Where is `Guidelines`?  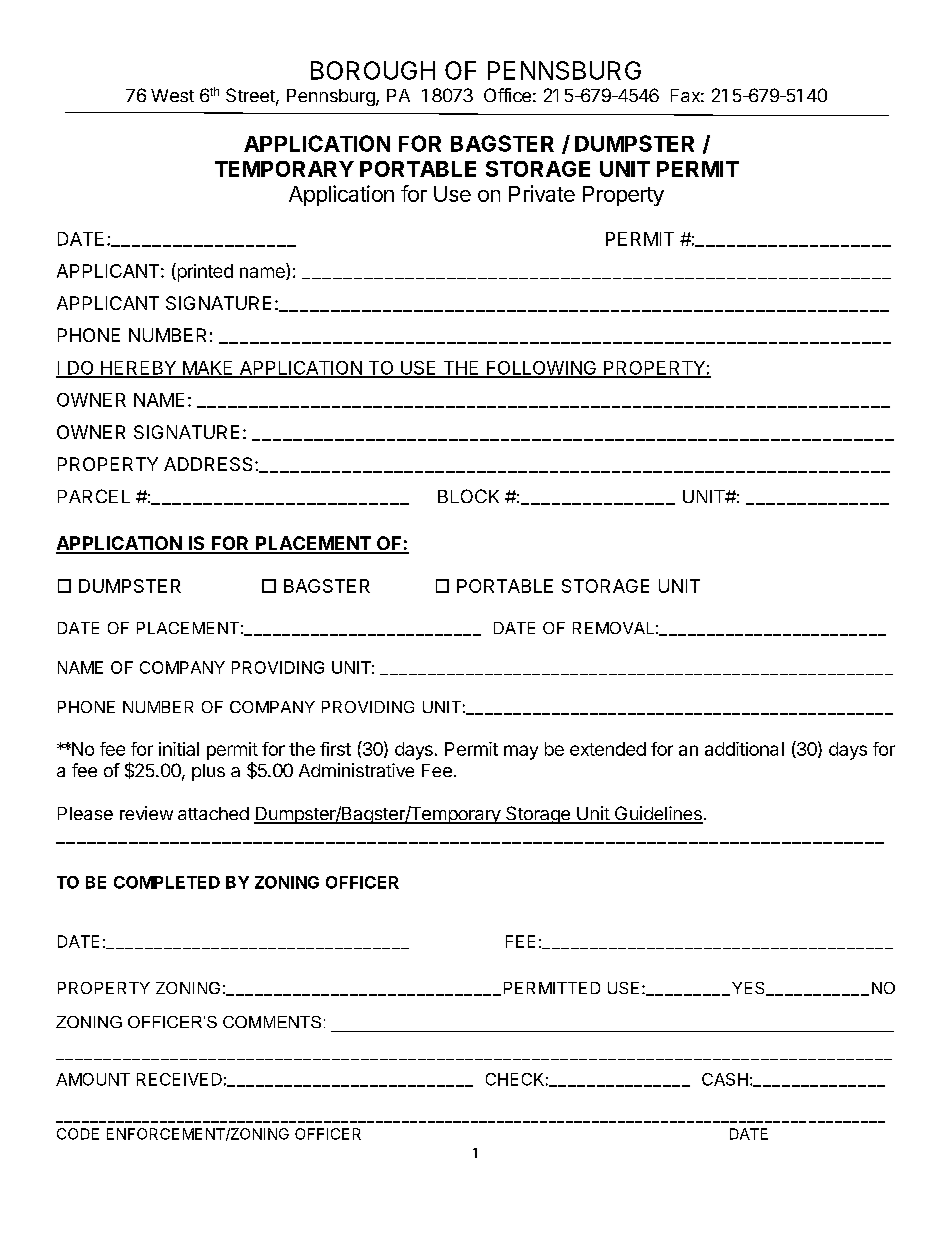 Guidelines is located at coordinates (658, 814).
